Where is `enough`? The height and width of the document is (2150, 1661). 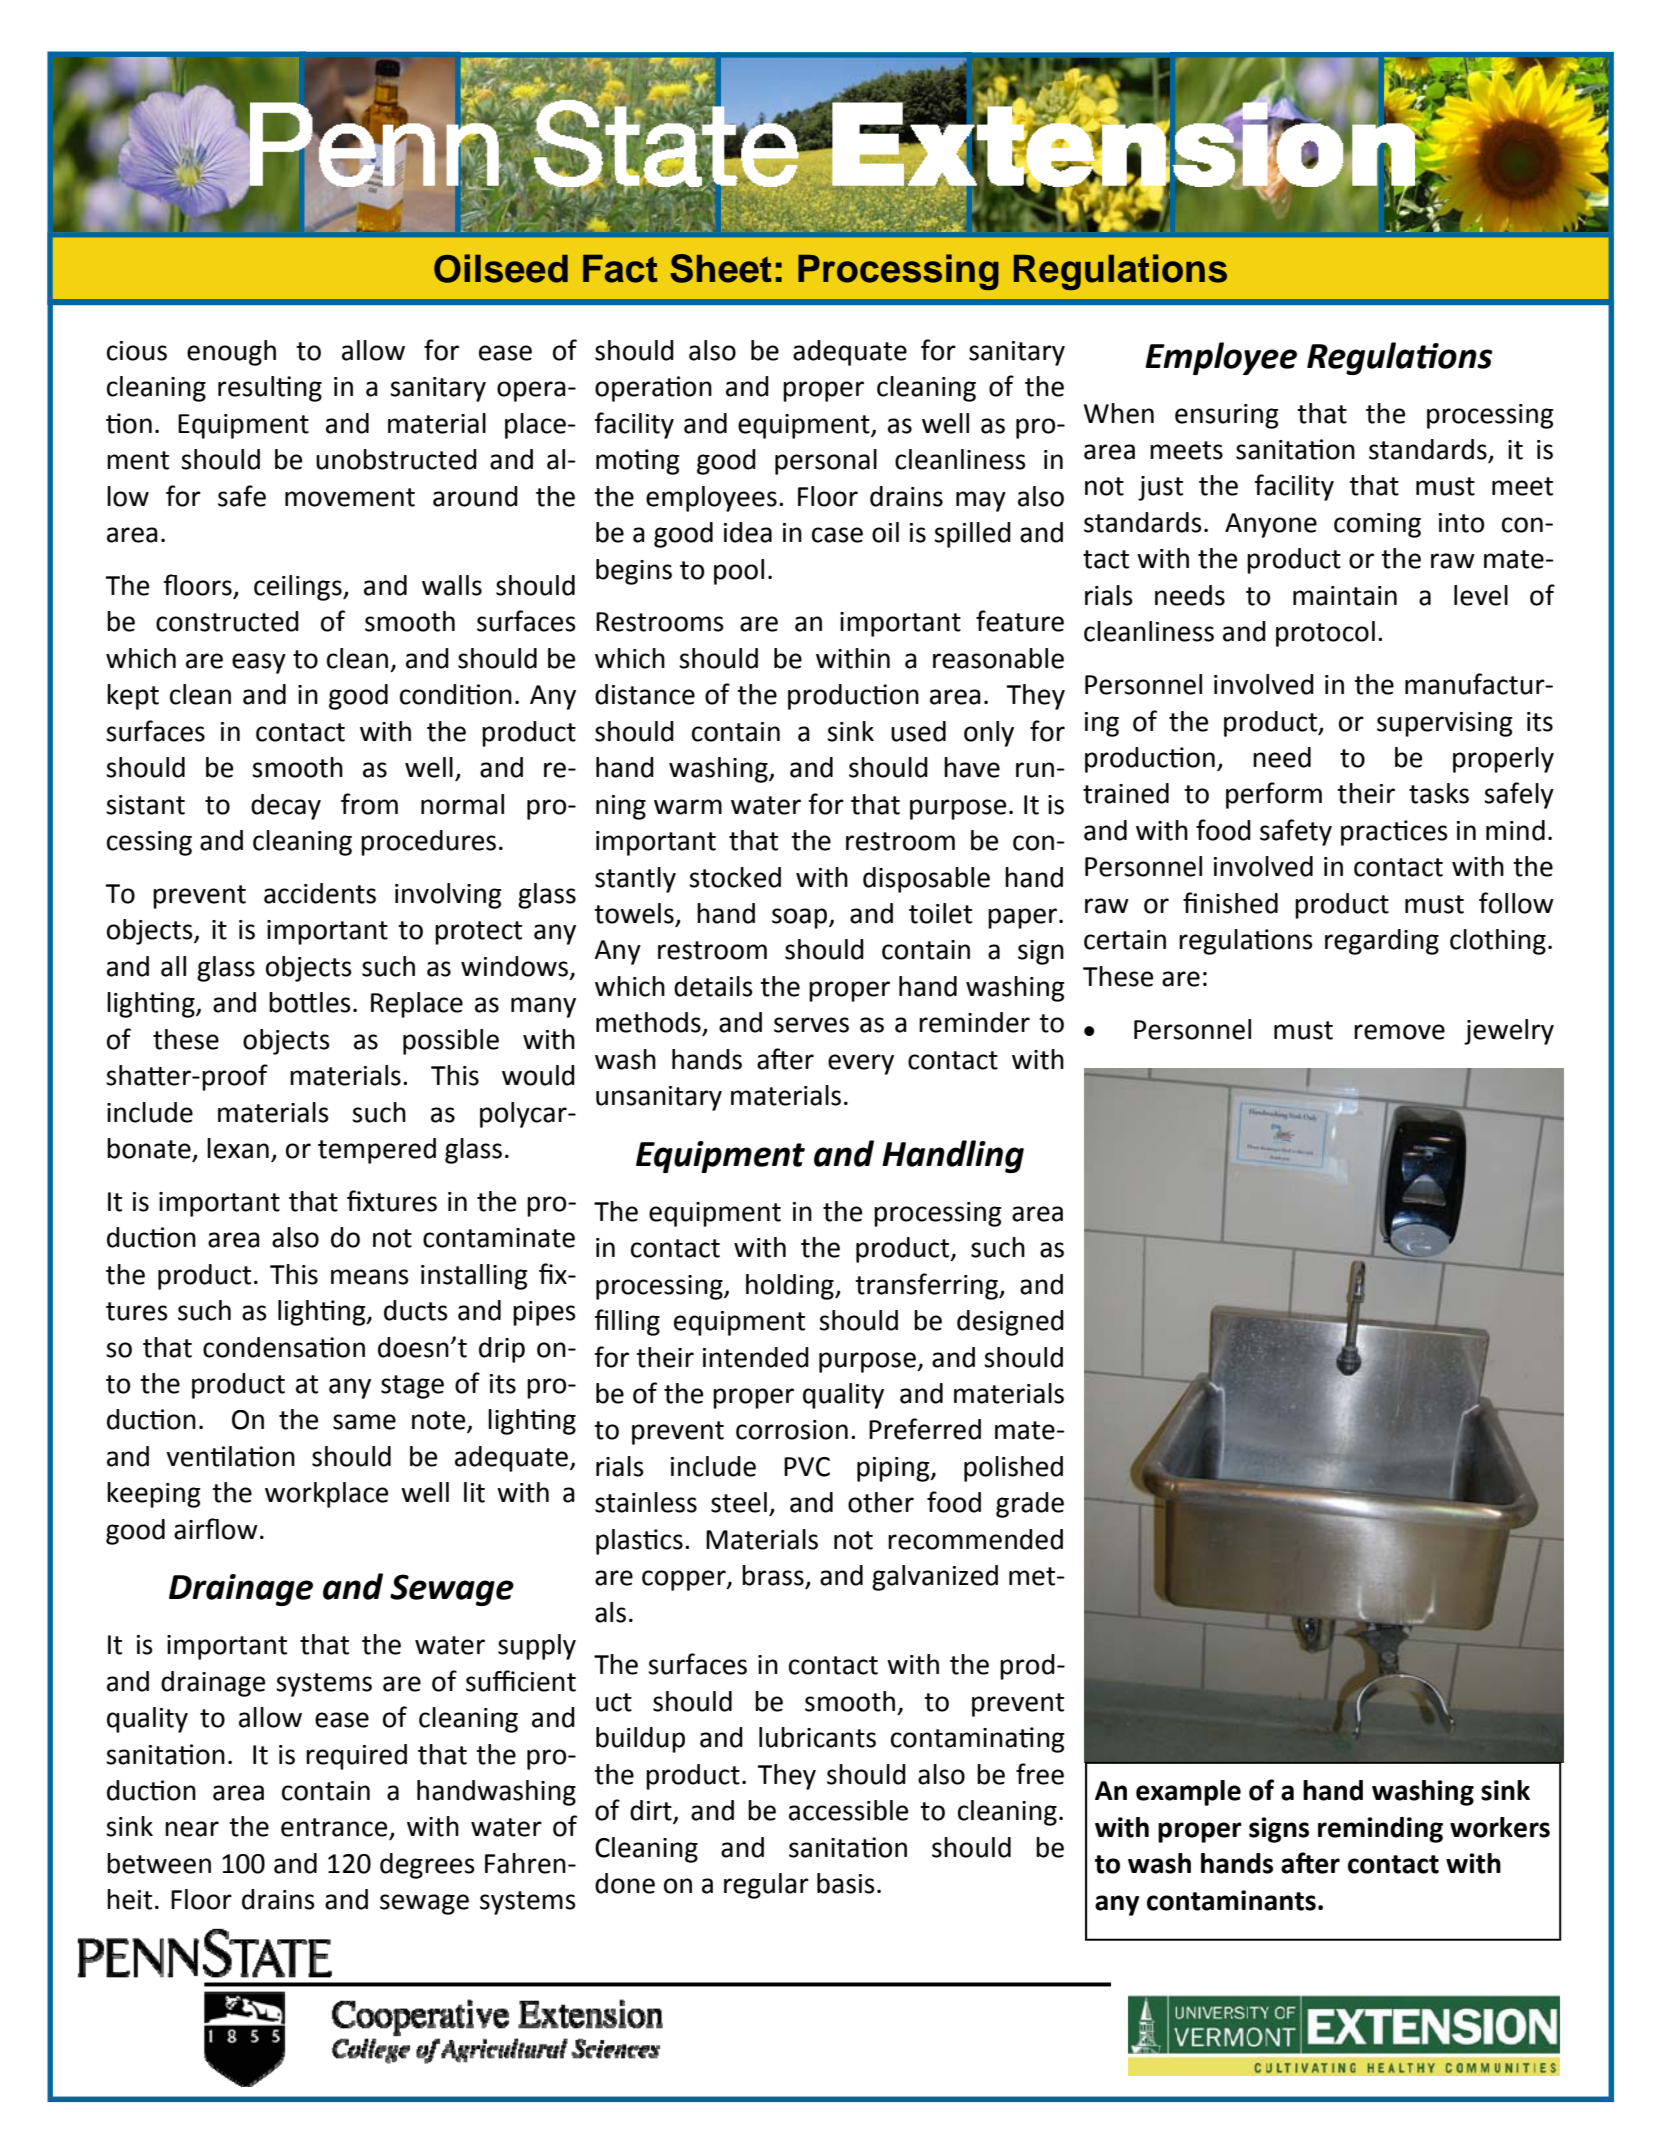
enough is located at coordinates (231, 353).
